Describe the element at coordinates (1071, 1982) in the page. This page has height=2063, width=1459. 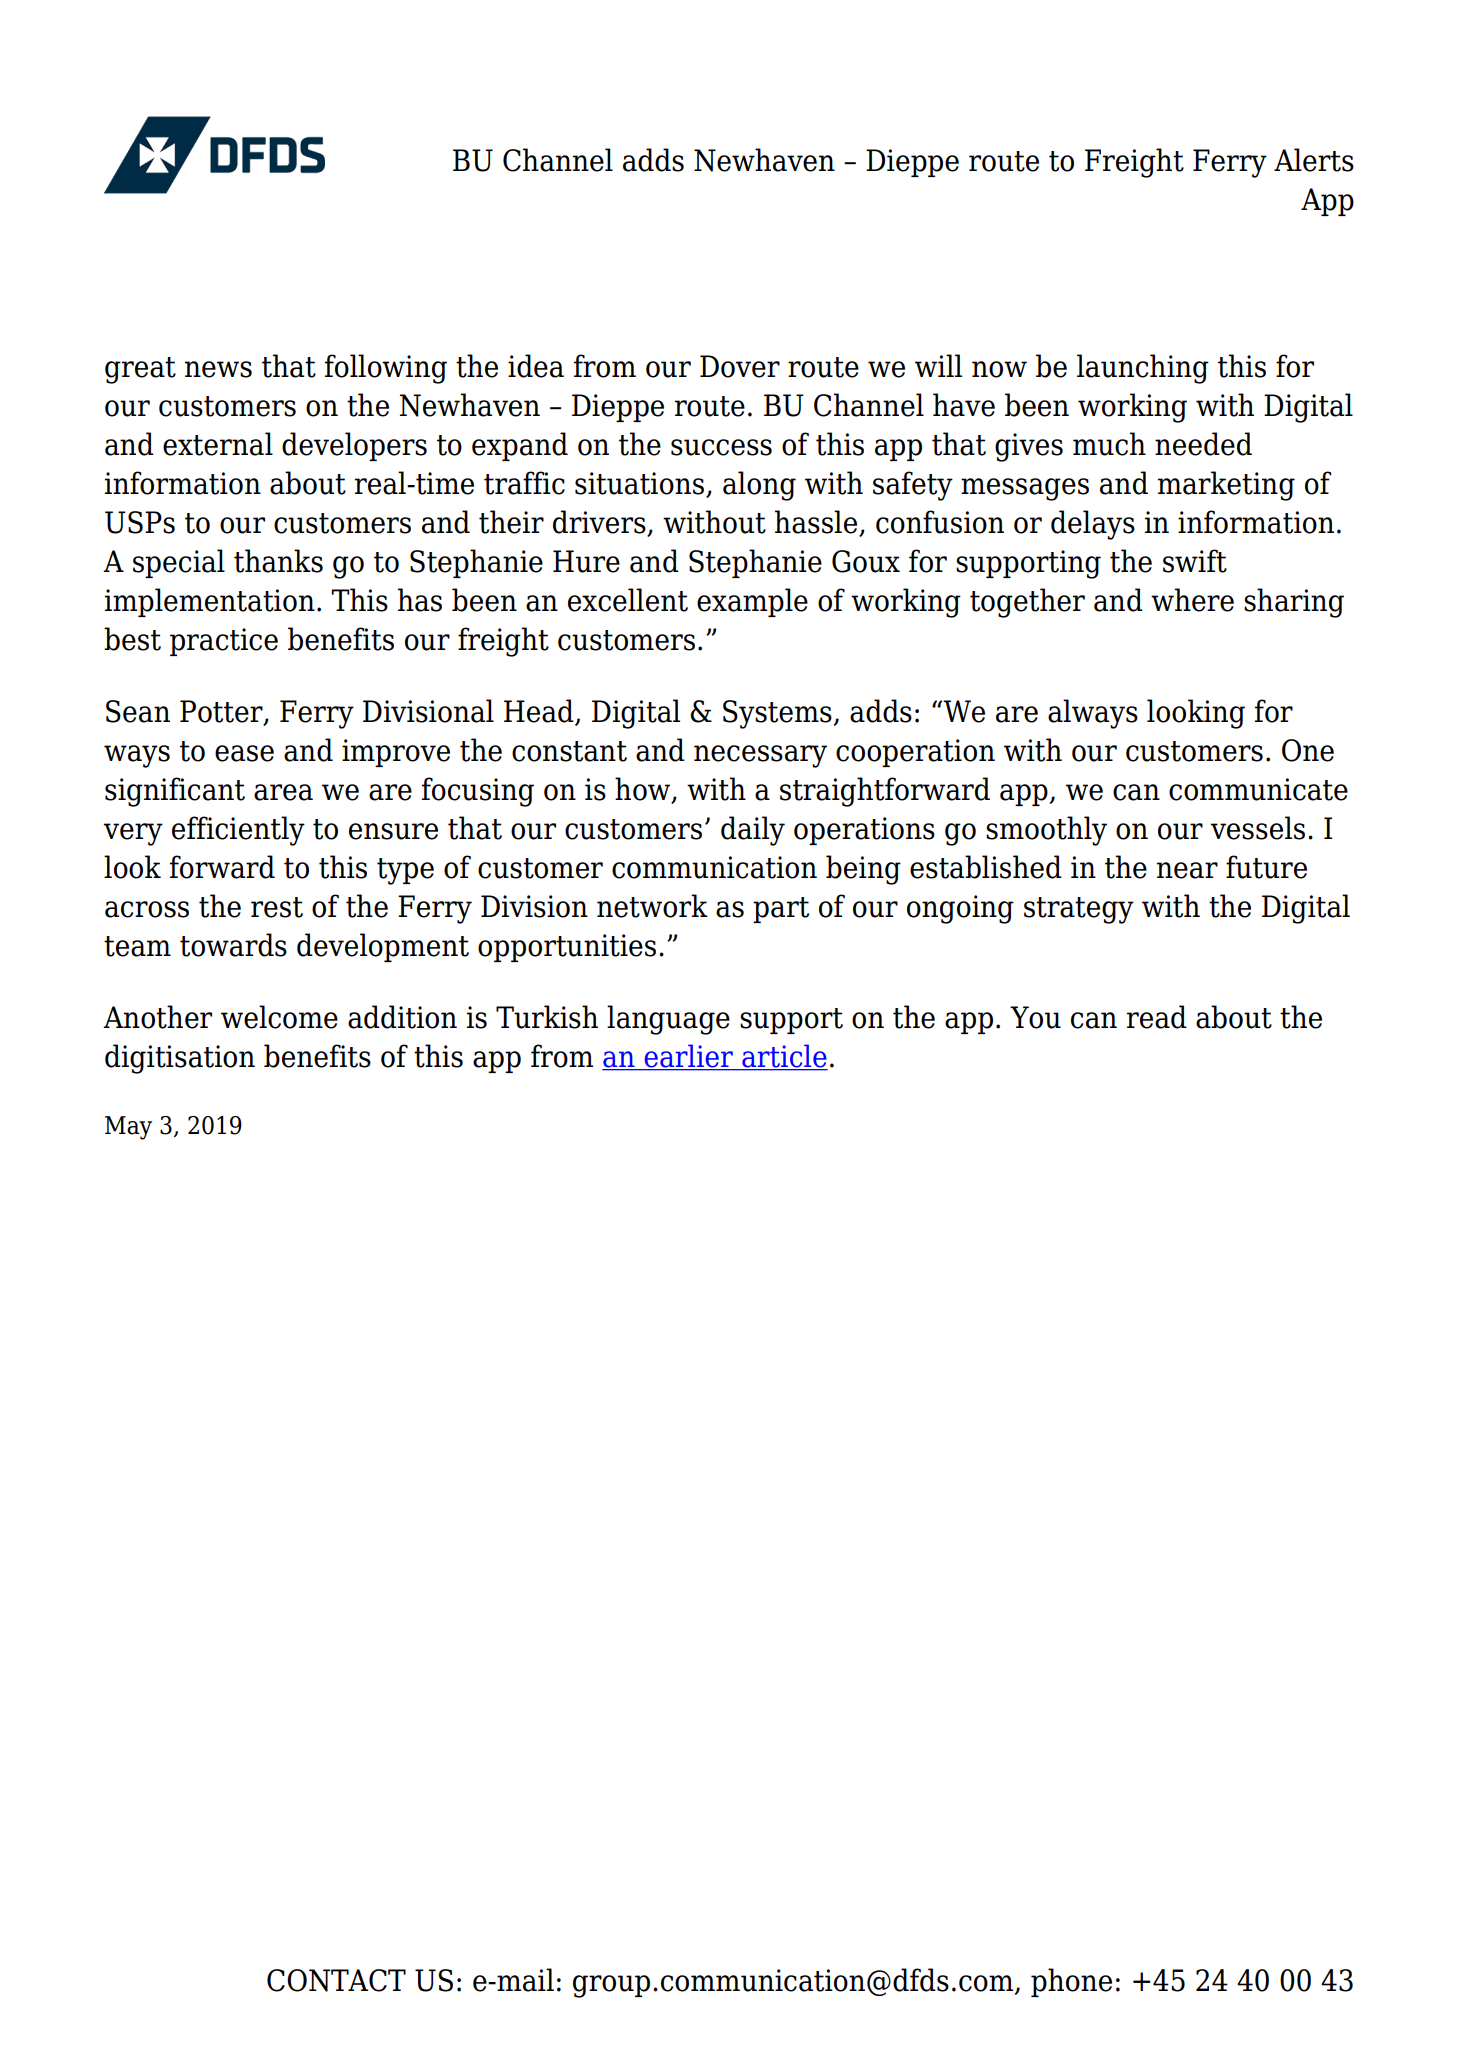
I see `phone` at that location.
